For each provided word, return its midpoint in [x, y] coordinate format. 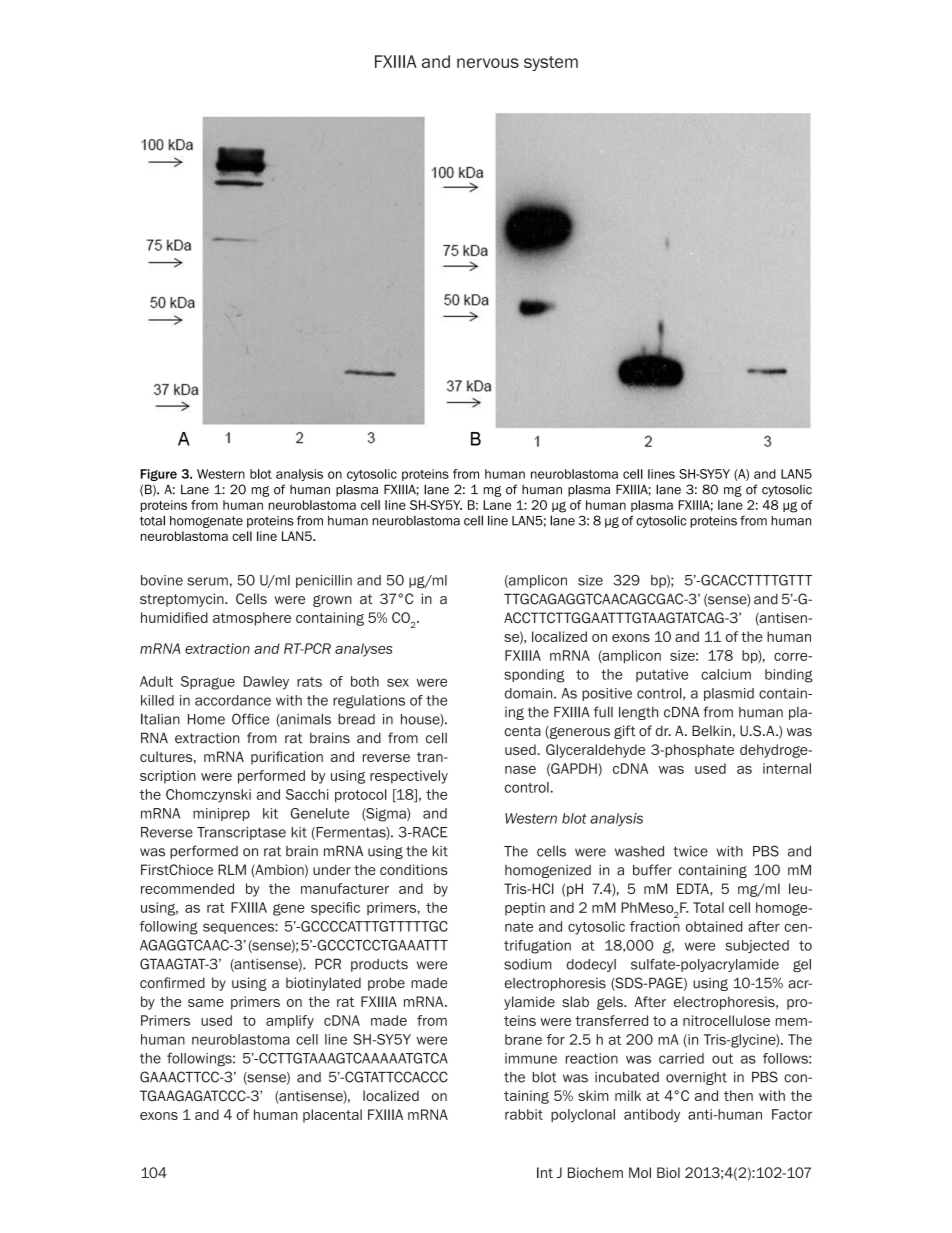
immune [531, 1058]
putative [662, 675]
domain [530, 693]
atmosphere [252, 619]
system [551, 63]
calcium [726, 674]
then [738, 1095]
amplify [290, 1022]
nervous [488, 63]
